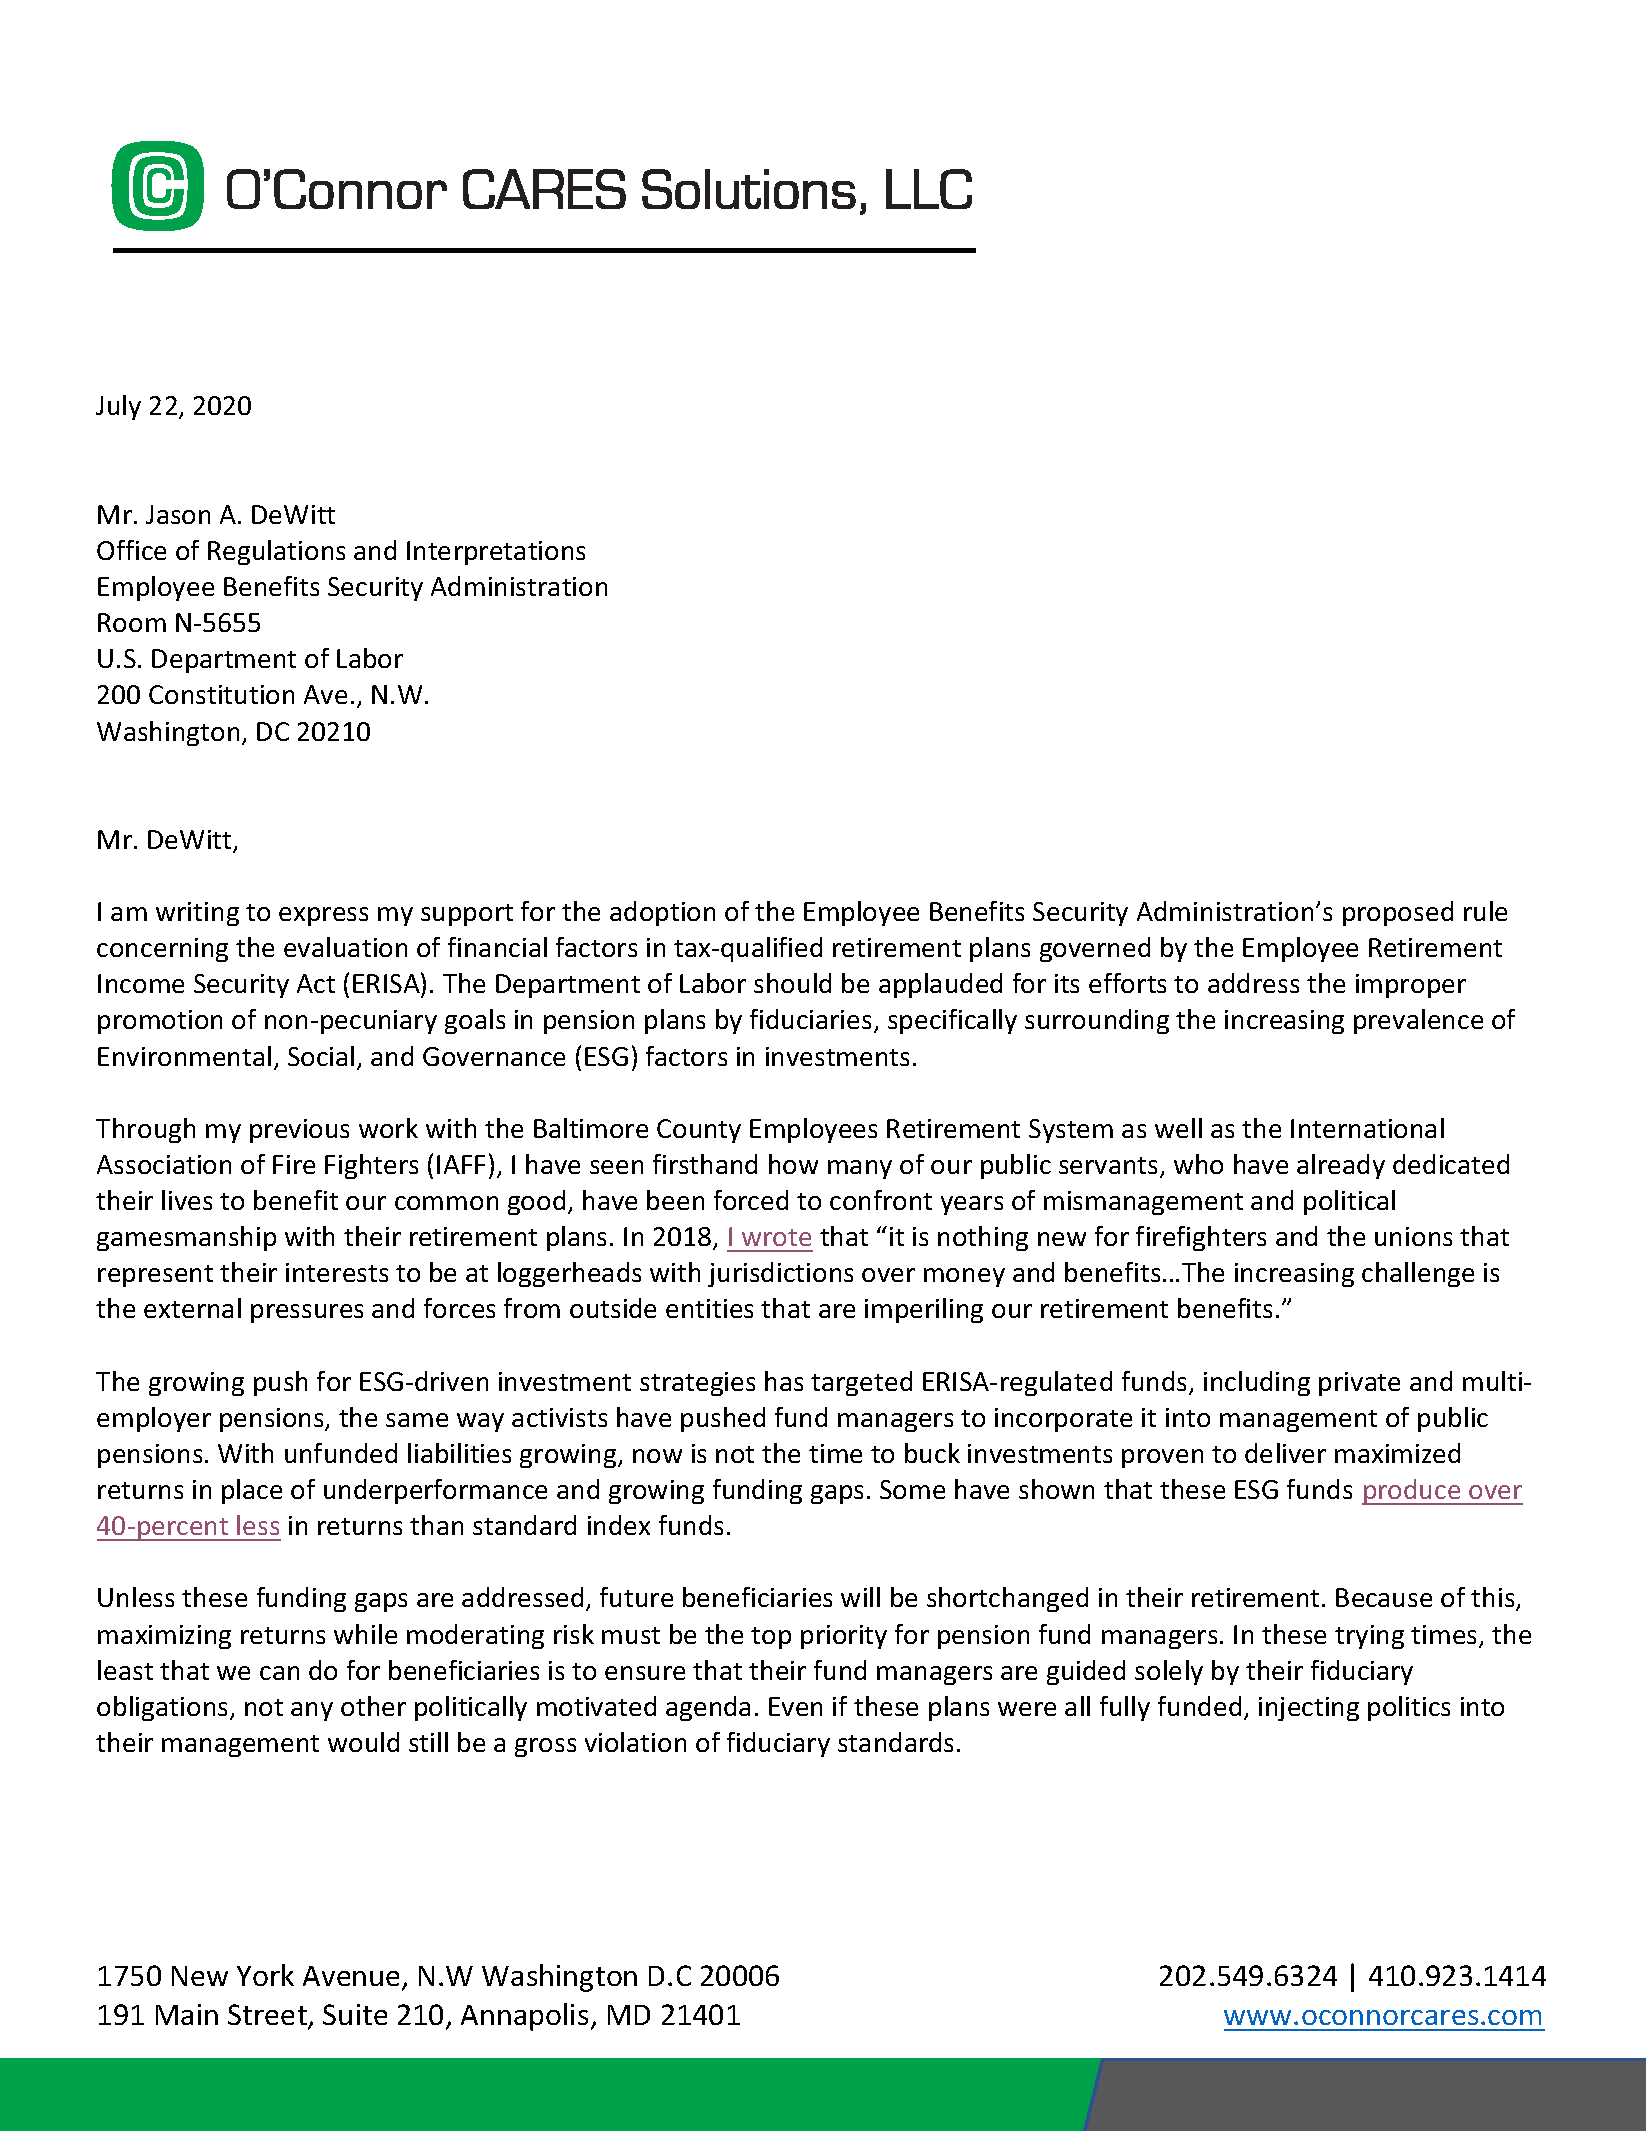 This screenshot has height=2131, width=1646. What do you see at coordinates (496, 553) in the screenshot?
I see `Interpretations` at bounding box center [496, 553].
